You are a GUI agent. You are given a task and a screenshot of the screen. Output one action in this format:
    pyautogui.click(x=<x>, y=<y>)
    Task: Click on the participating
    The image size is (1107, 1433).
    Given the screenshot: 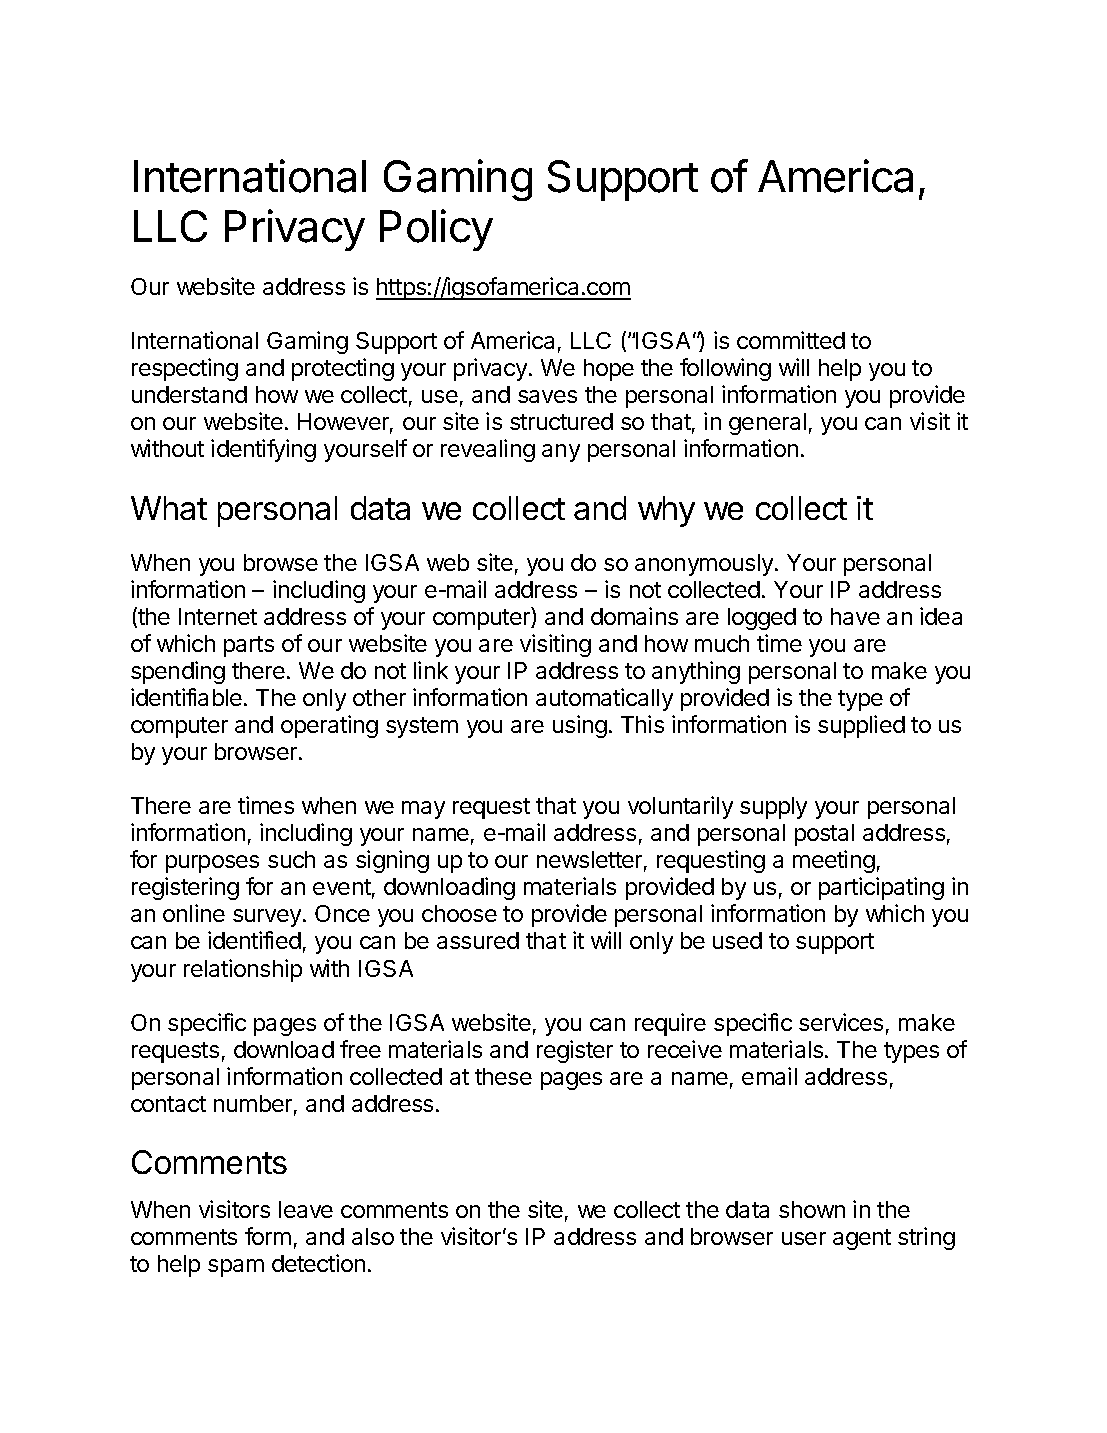 What is the action you would take?
    pyautogui.click(x=881, y=888)
